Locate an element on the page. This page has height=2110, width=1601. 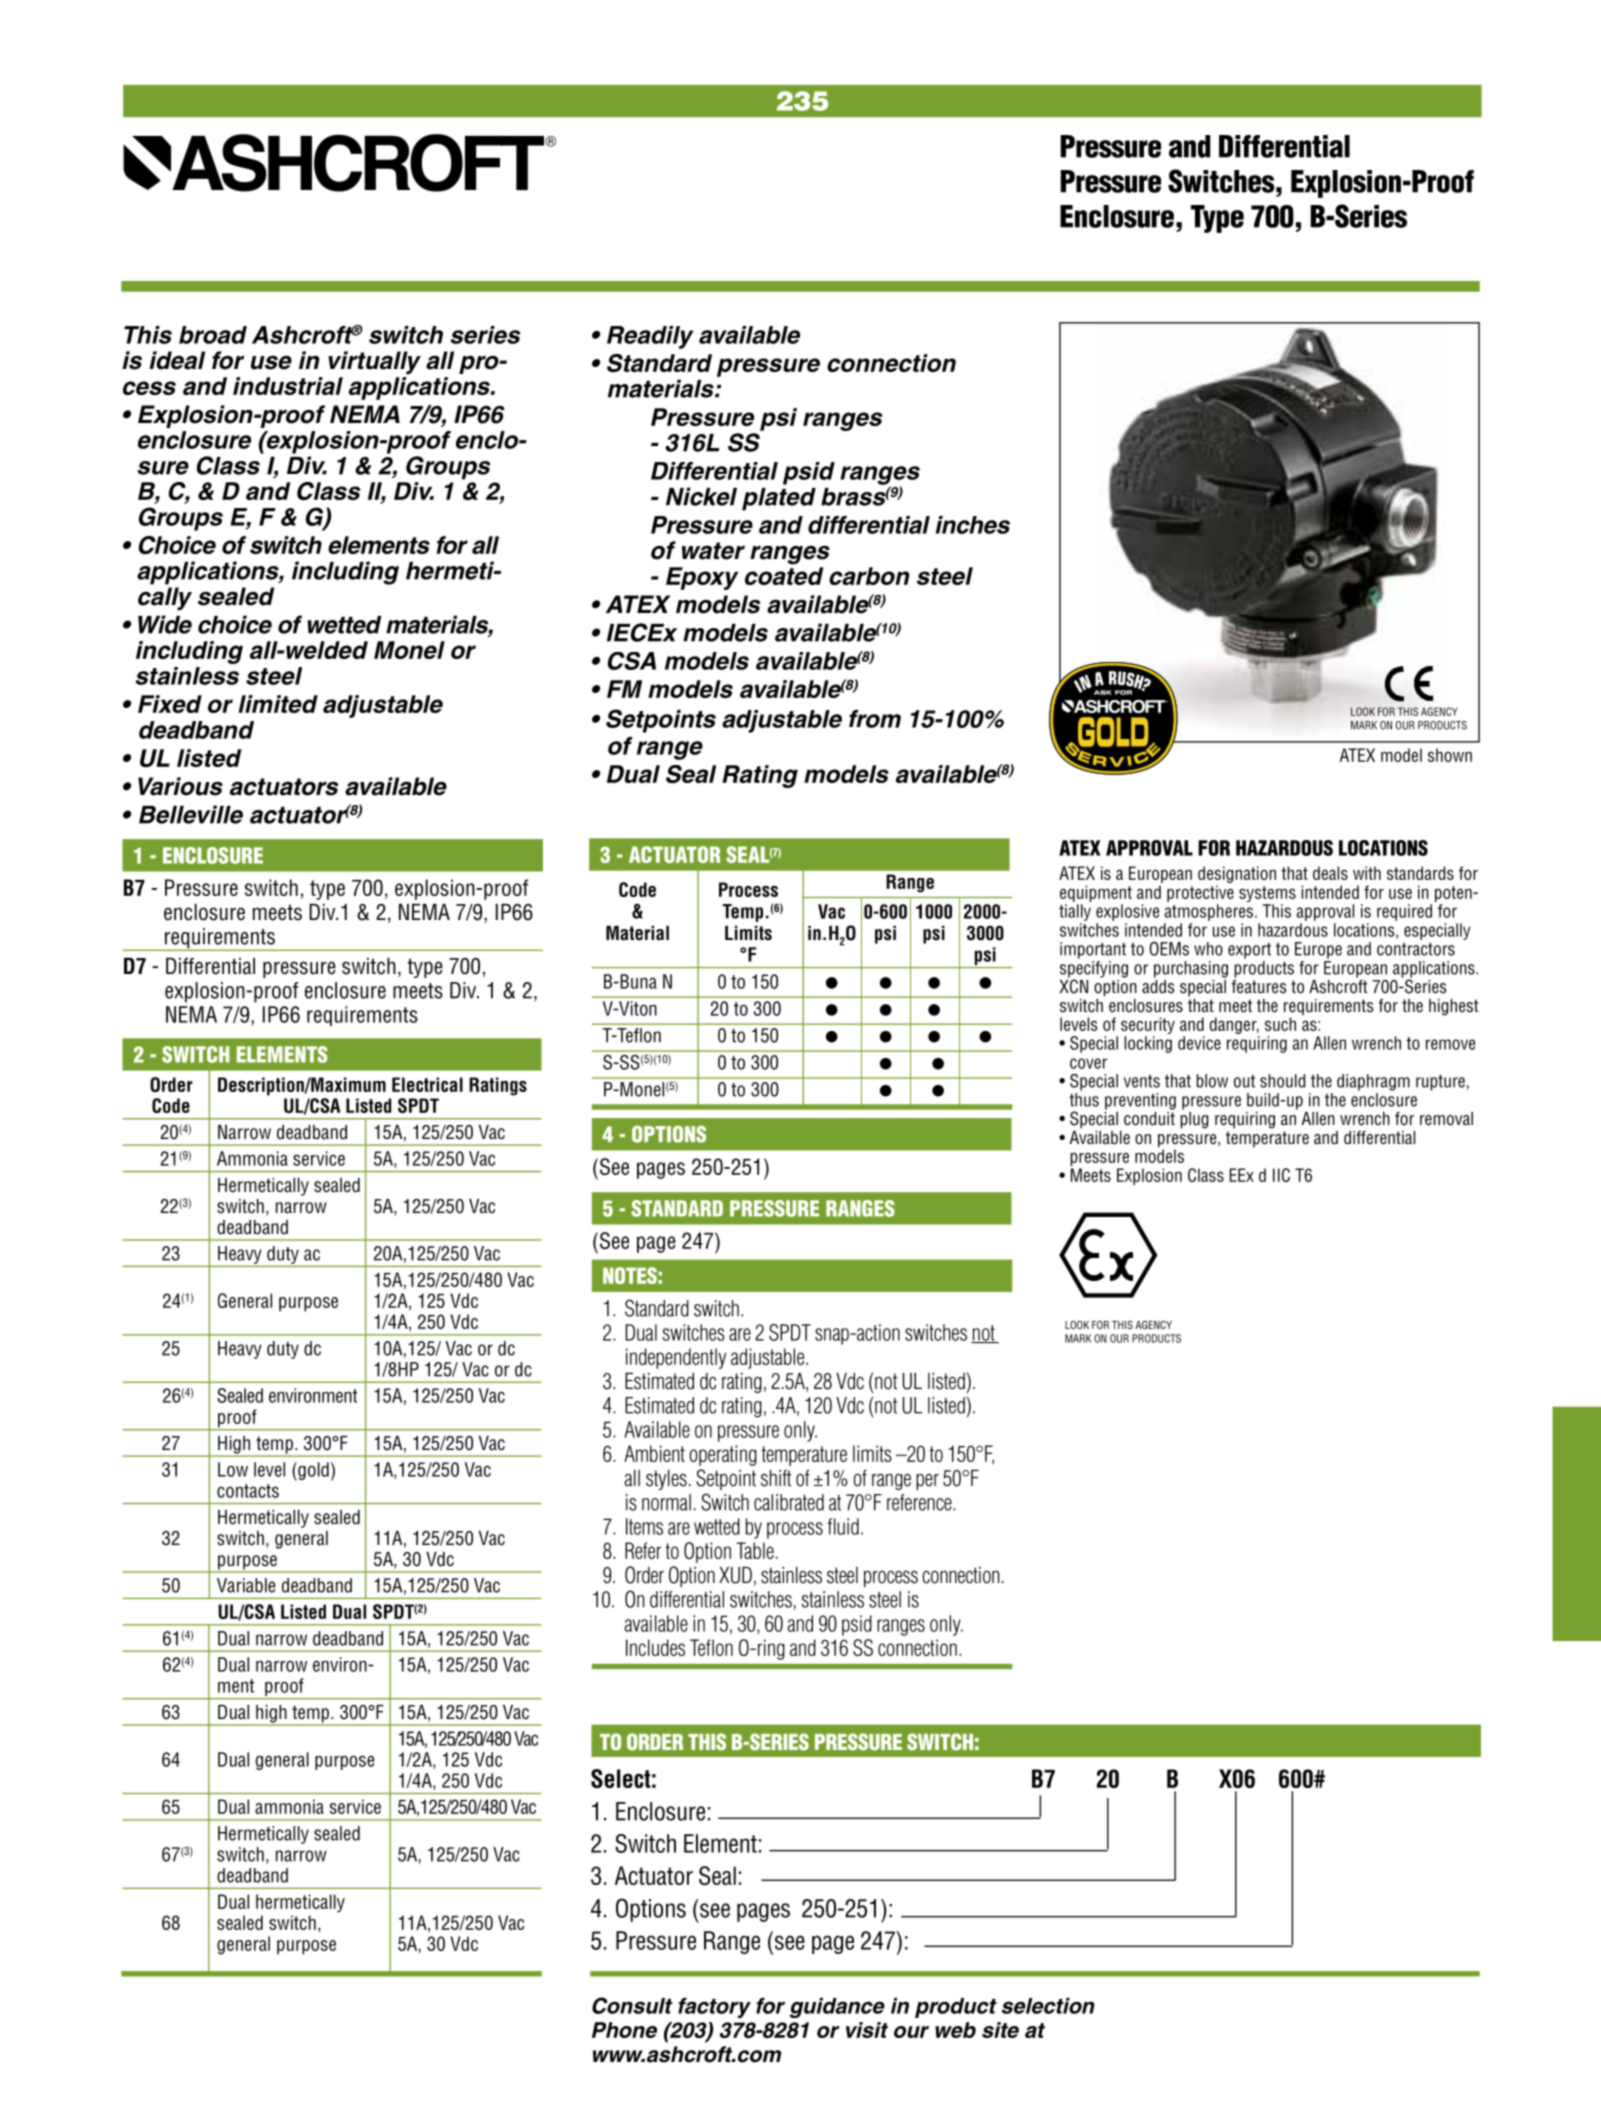
inches is located at coordinates (973, 525).
